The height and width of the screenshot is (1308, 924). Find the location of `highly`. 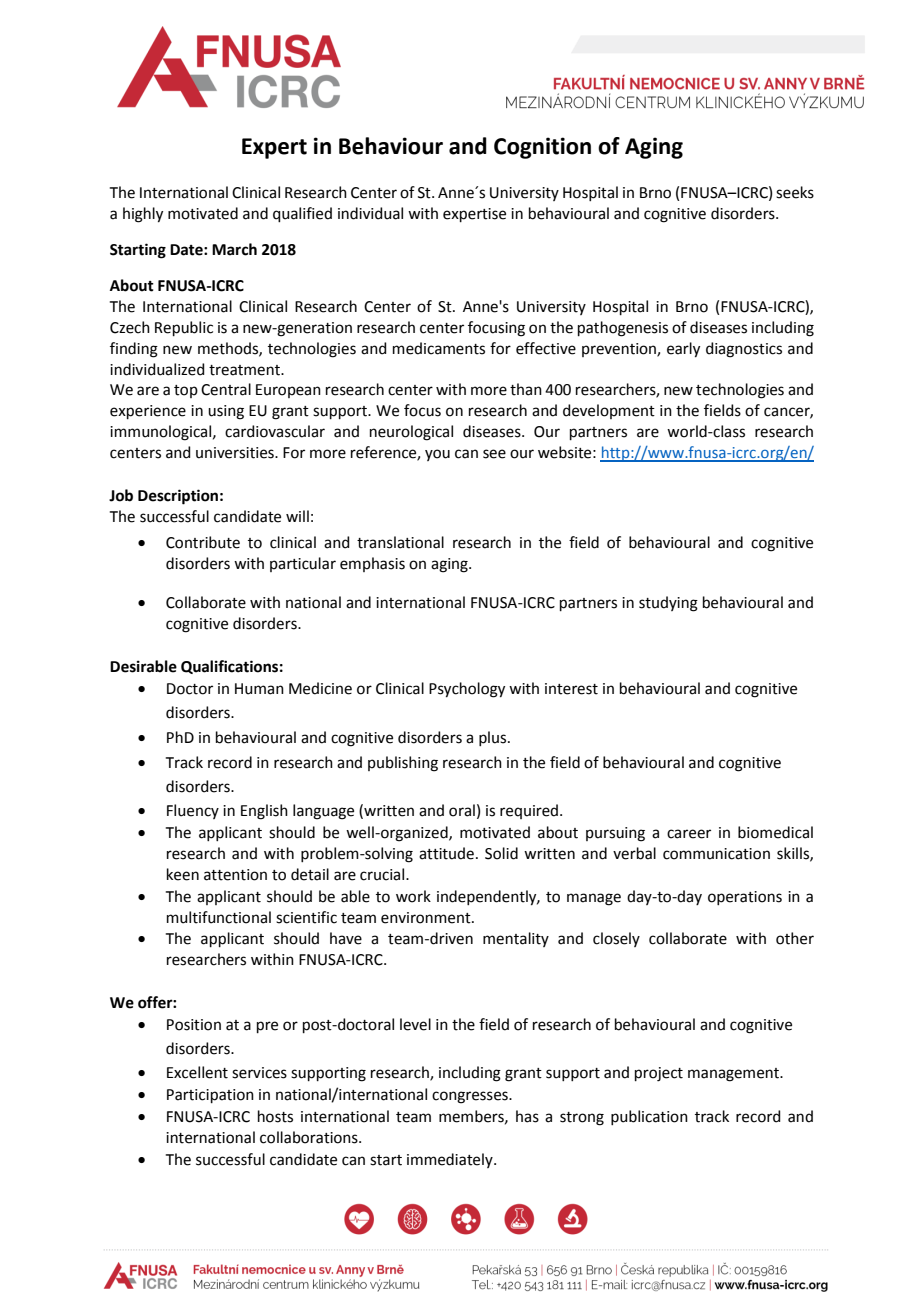

highly is located at coordinates (143, 215).
